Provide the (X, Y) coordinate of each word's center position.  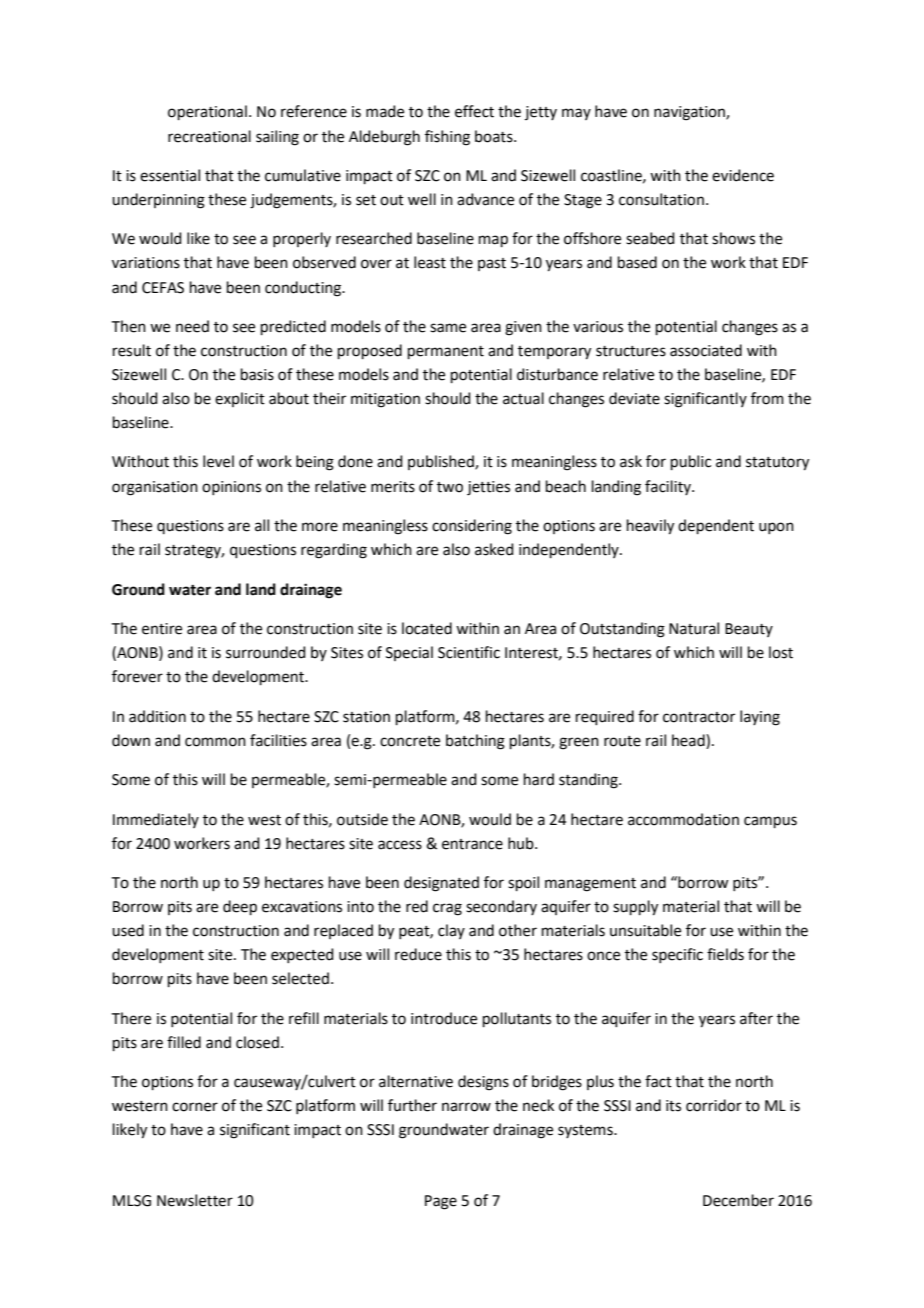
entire (162, 629)
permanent (446, 352)
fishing (447, 138)
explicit (240, 399)
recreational (209, 136)
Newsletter (195, 1200)
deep (240, 907)
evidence (743, 175)
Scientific (469, 652)
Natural (694, 628)
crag (447, 909)
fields (725, 954)
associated (706, 350)
